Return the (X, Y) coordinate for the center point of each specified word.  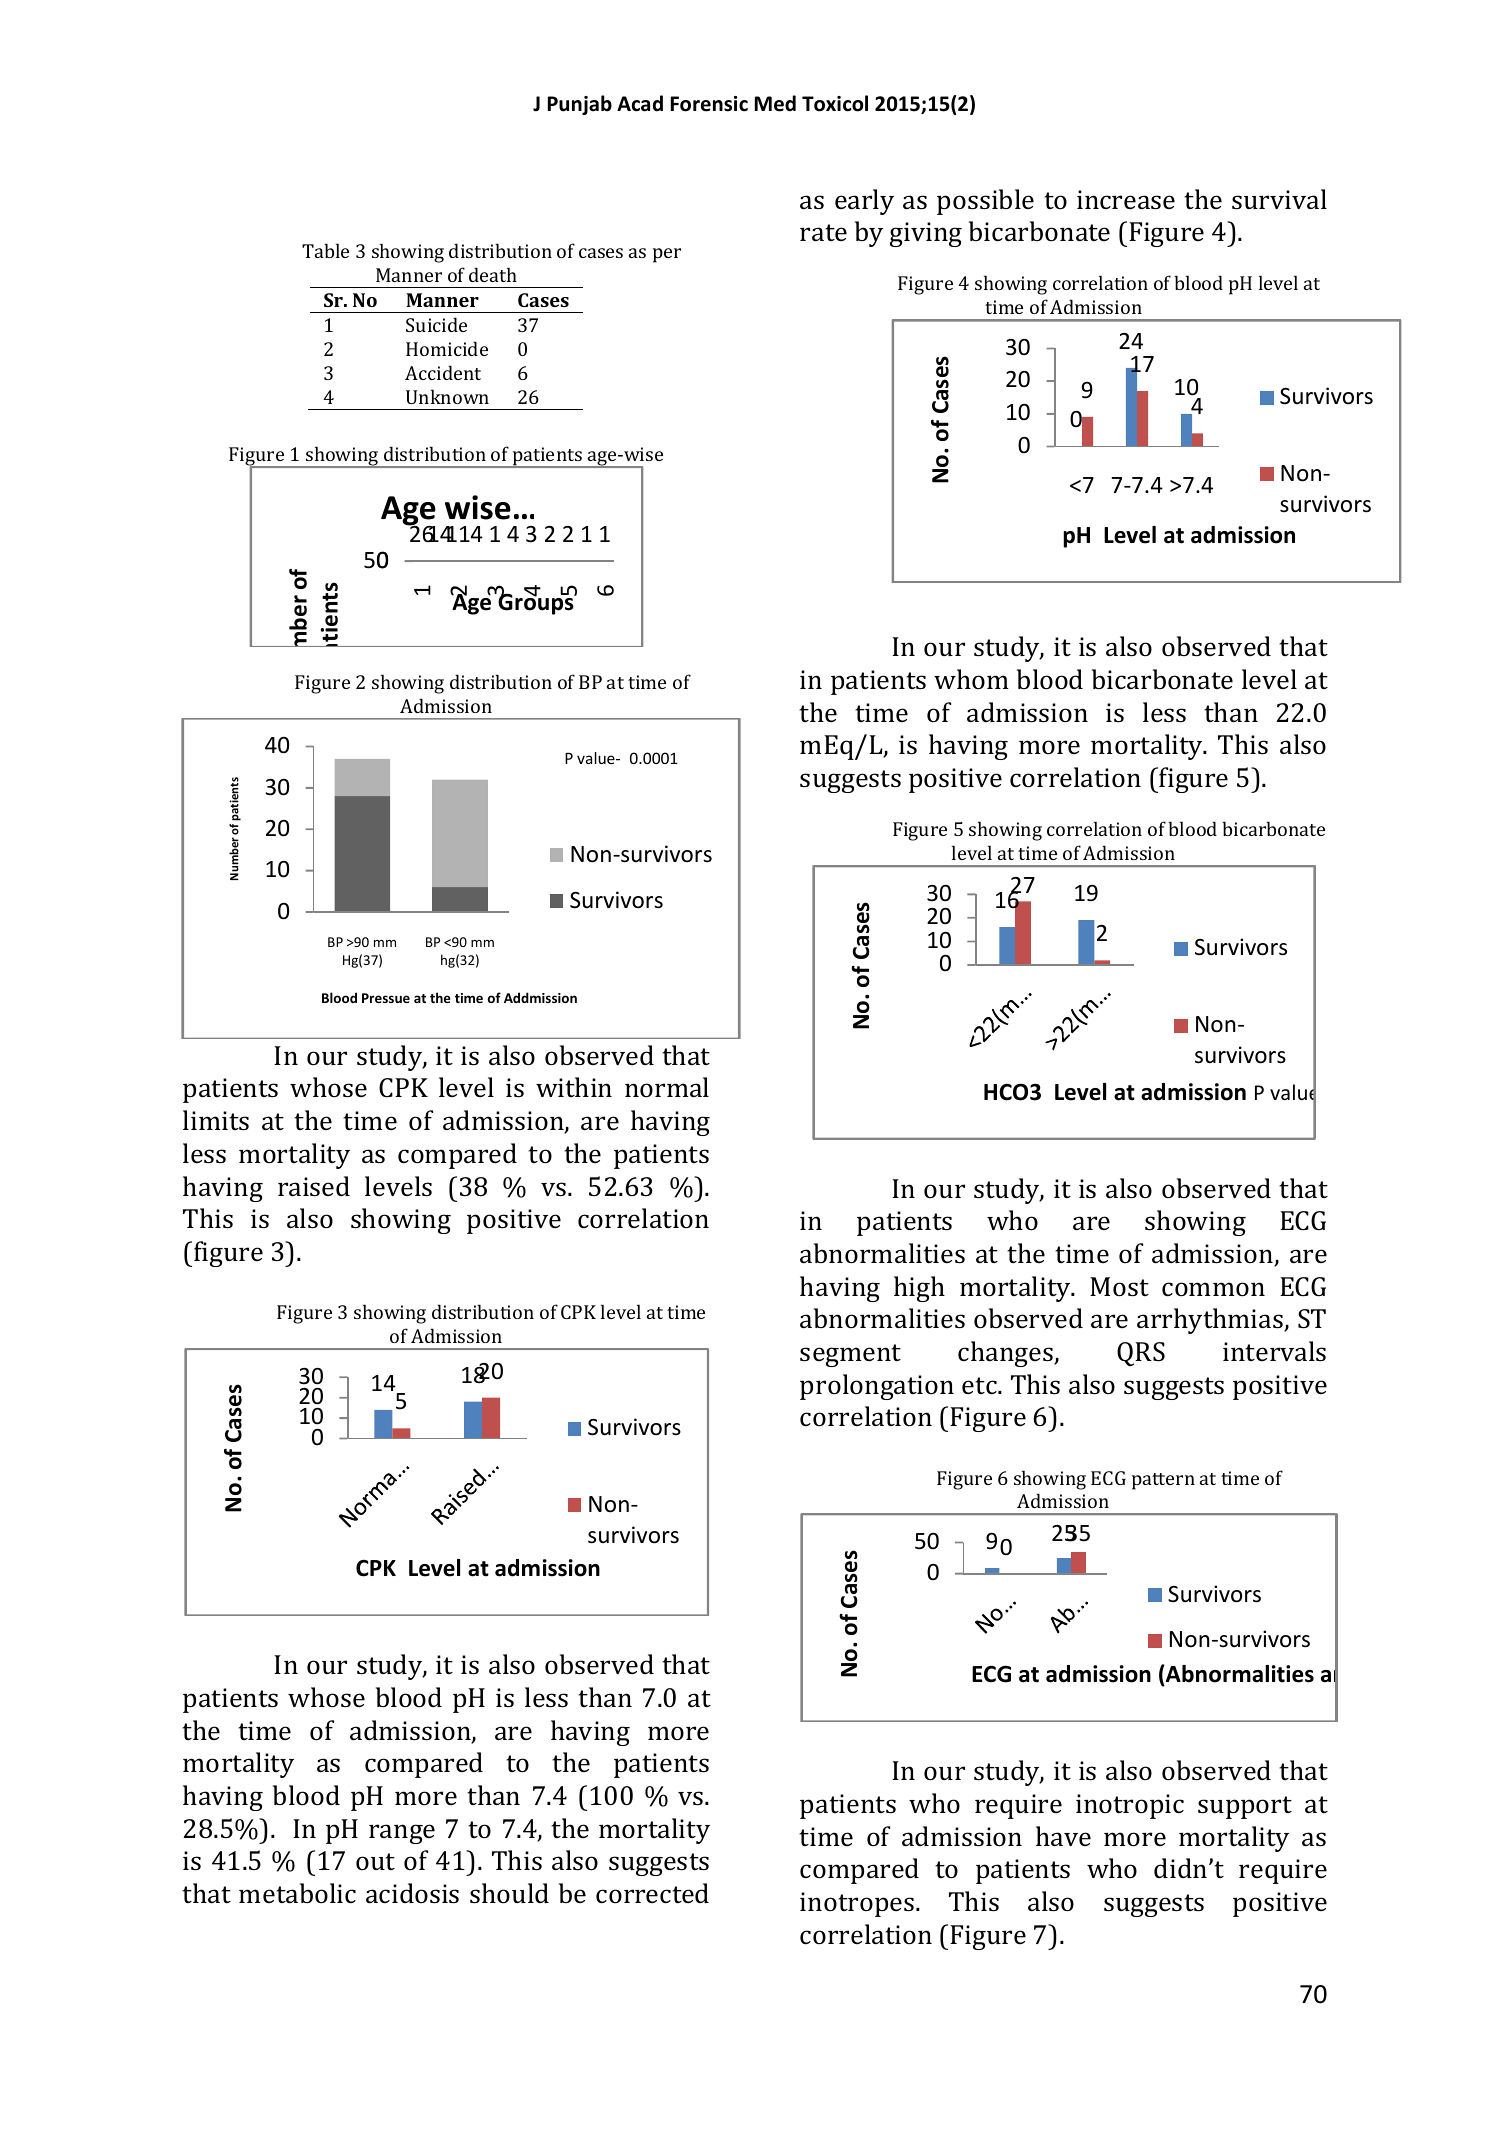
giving (926, 234)
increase (1126, 200)
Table (325, 250)
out (375, 1861)
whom (971, 679)
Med (775, 103)
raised (314, 1186)
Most (1119, 1287)
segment (850, 1355)
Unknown (447, 396)
